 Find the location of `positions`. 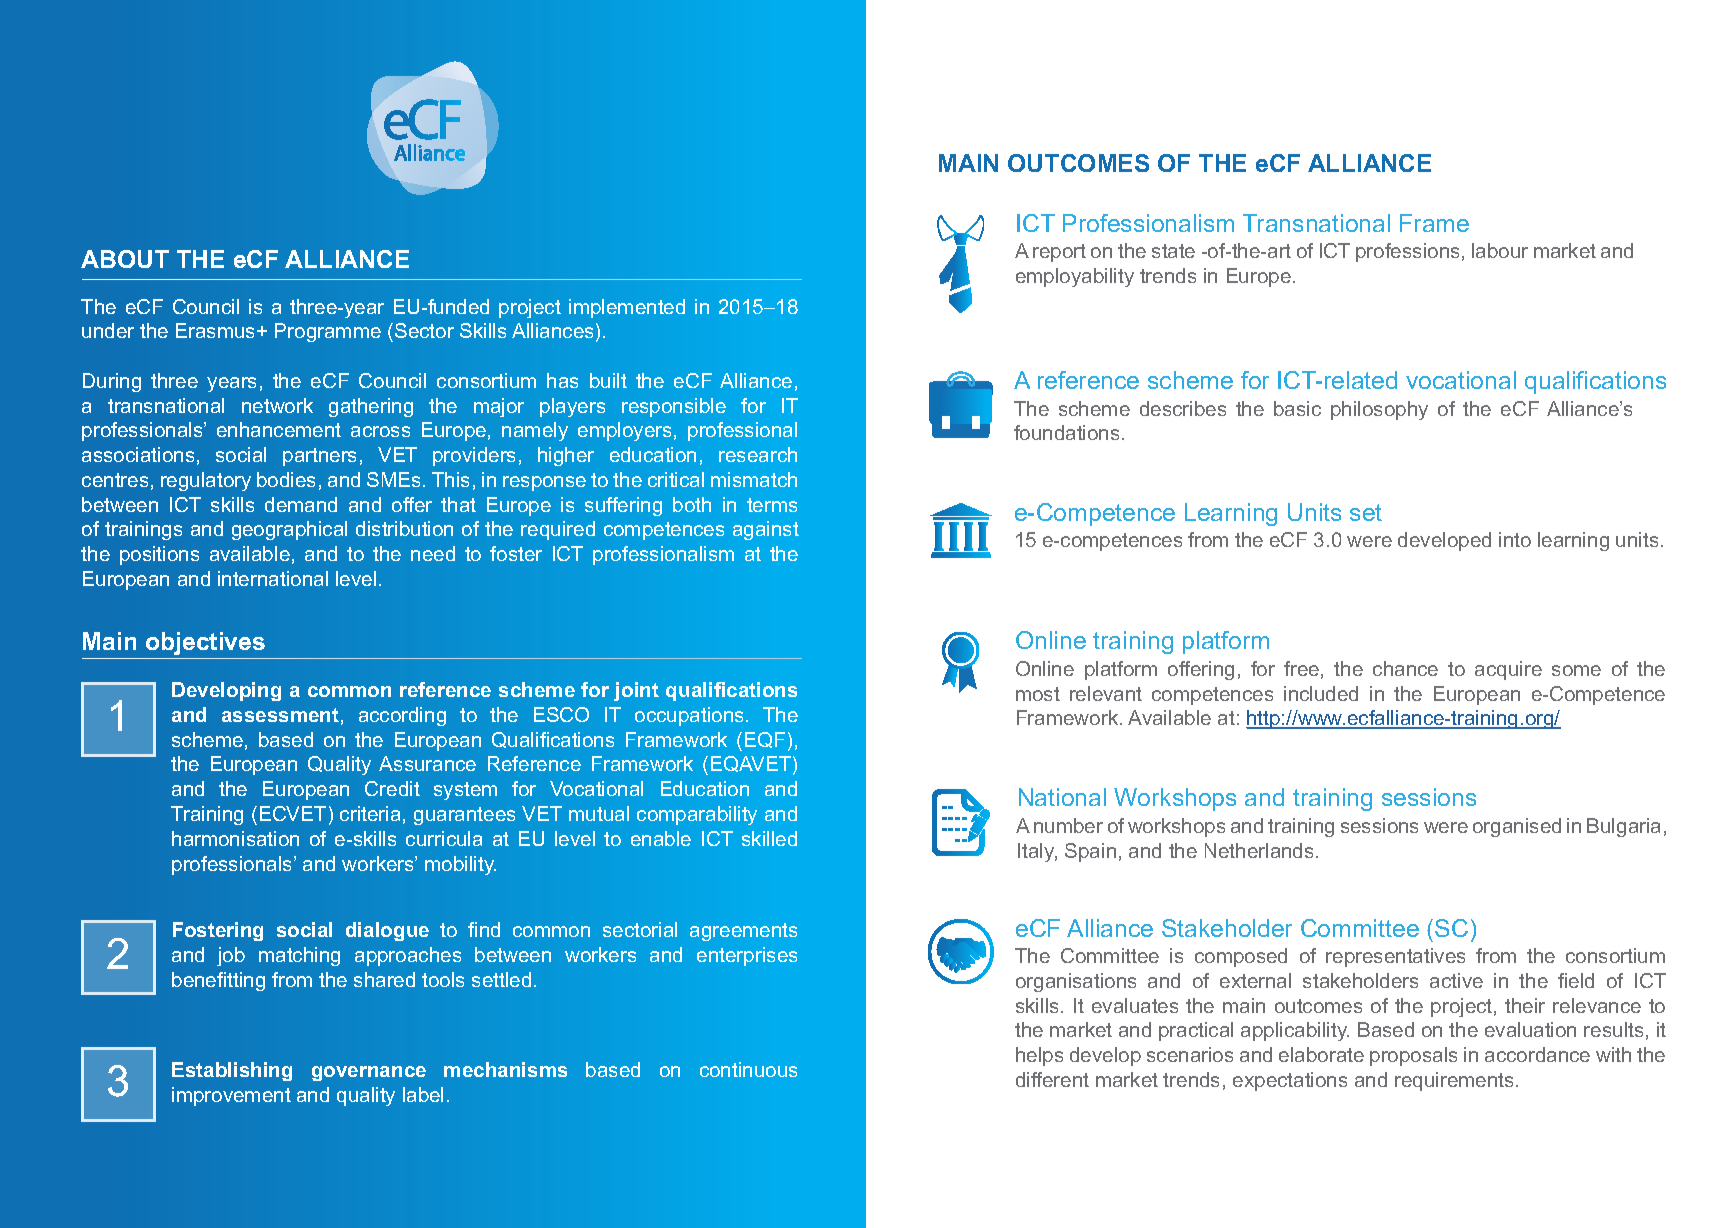

positions is located at coordinates (159, 555).
